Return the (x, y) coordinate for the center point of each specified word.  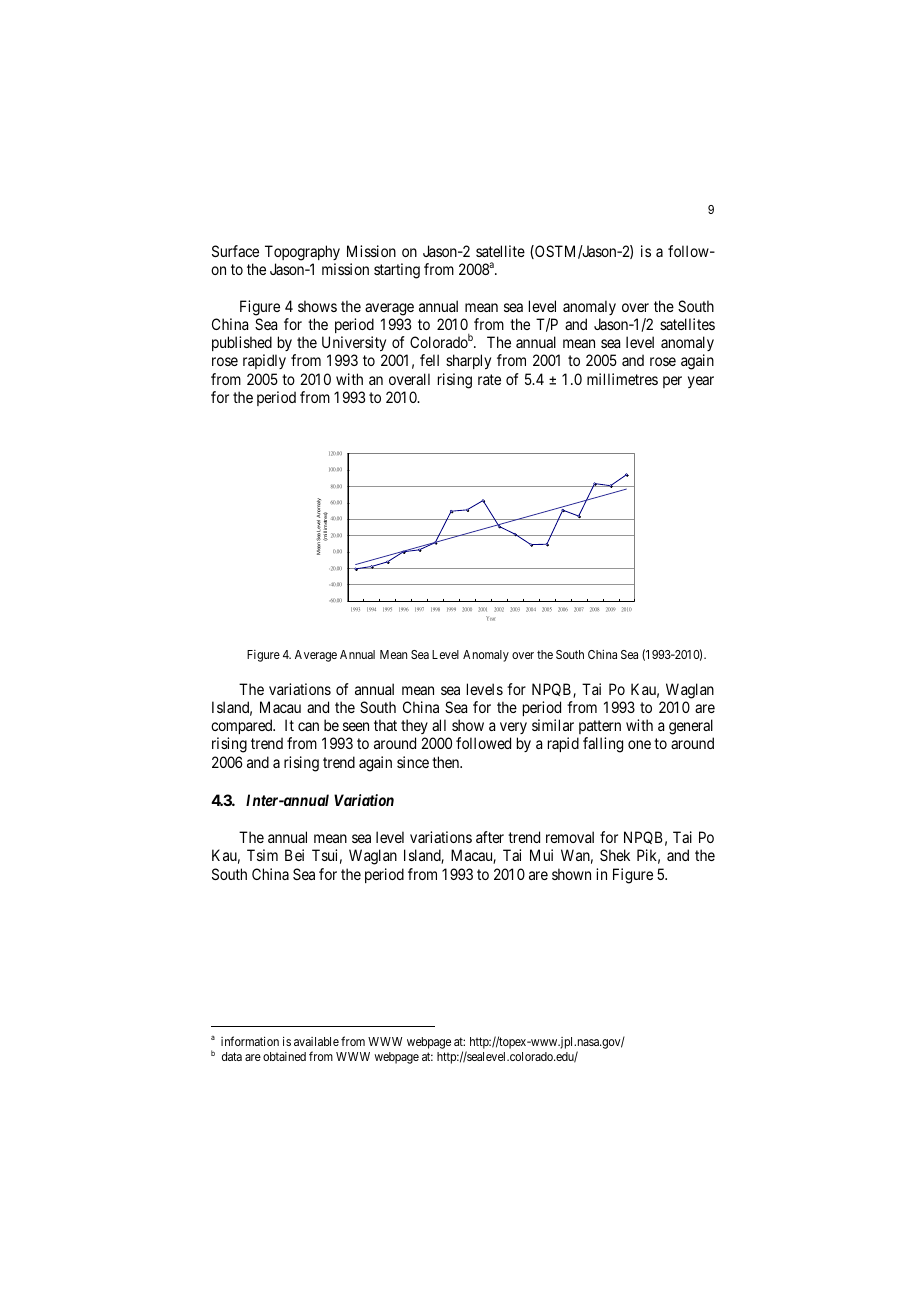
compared (243, 728)
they (414, 728)
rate (489, 379)
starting (397, 271)
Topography (302, 253)
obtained (284, 1056)
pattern (599, 729)
